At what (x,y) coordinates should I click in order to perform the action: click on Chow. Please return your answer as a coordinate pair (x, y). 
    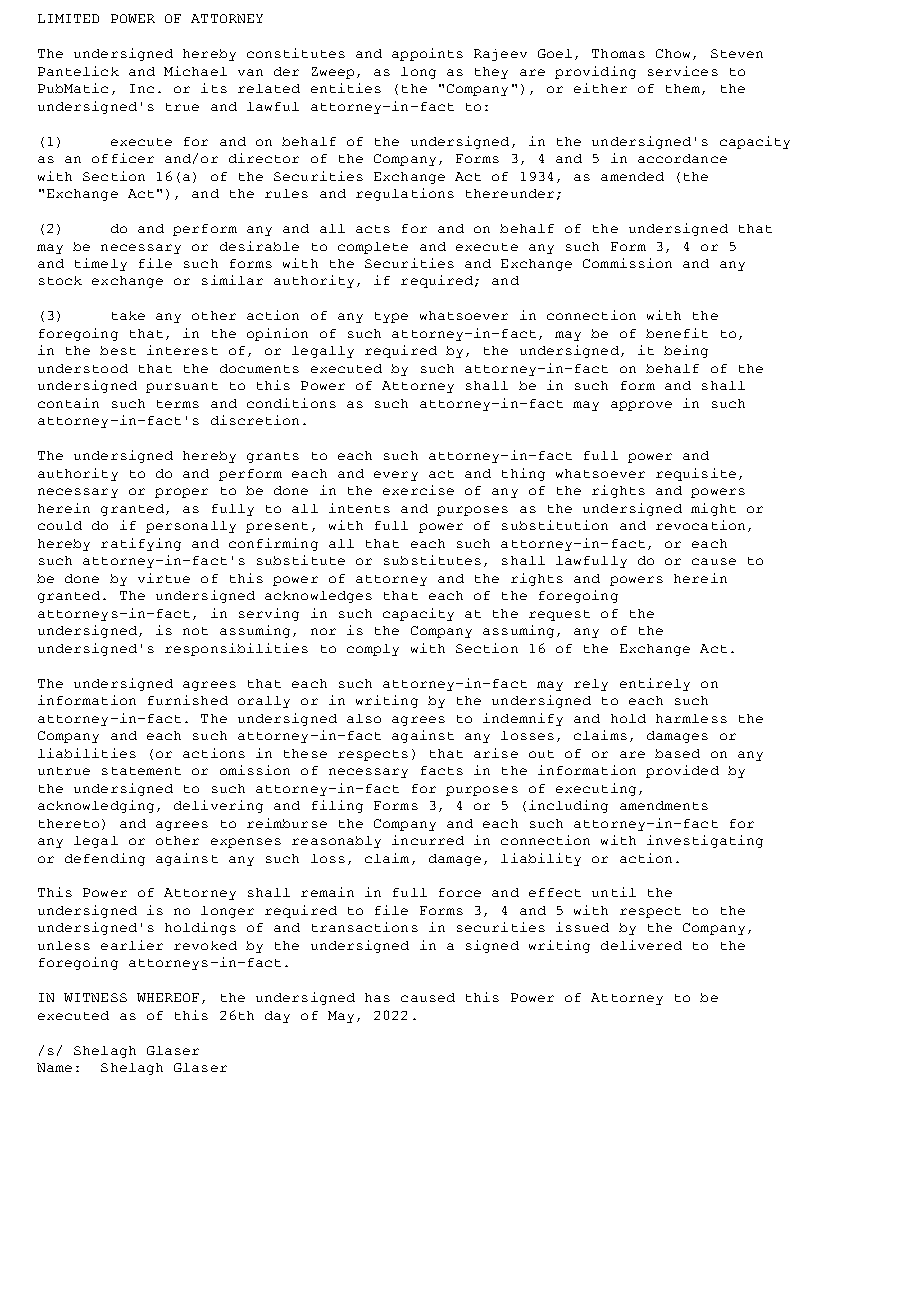
    Looking at the image, I should click on (675, 54).
